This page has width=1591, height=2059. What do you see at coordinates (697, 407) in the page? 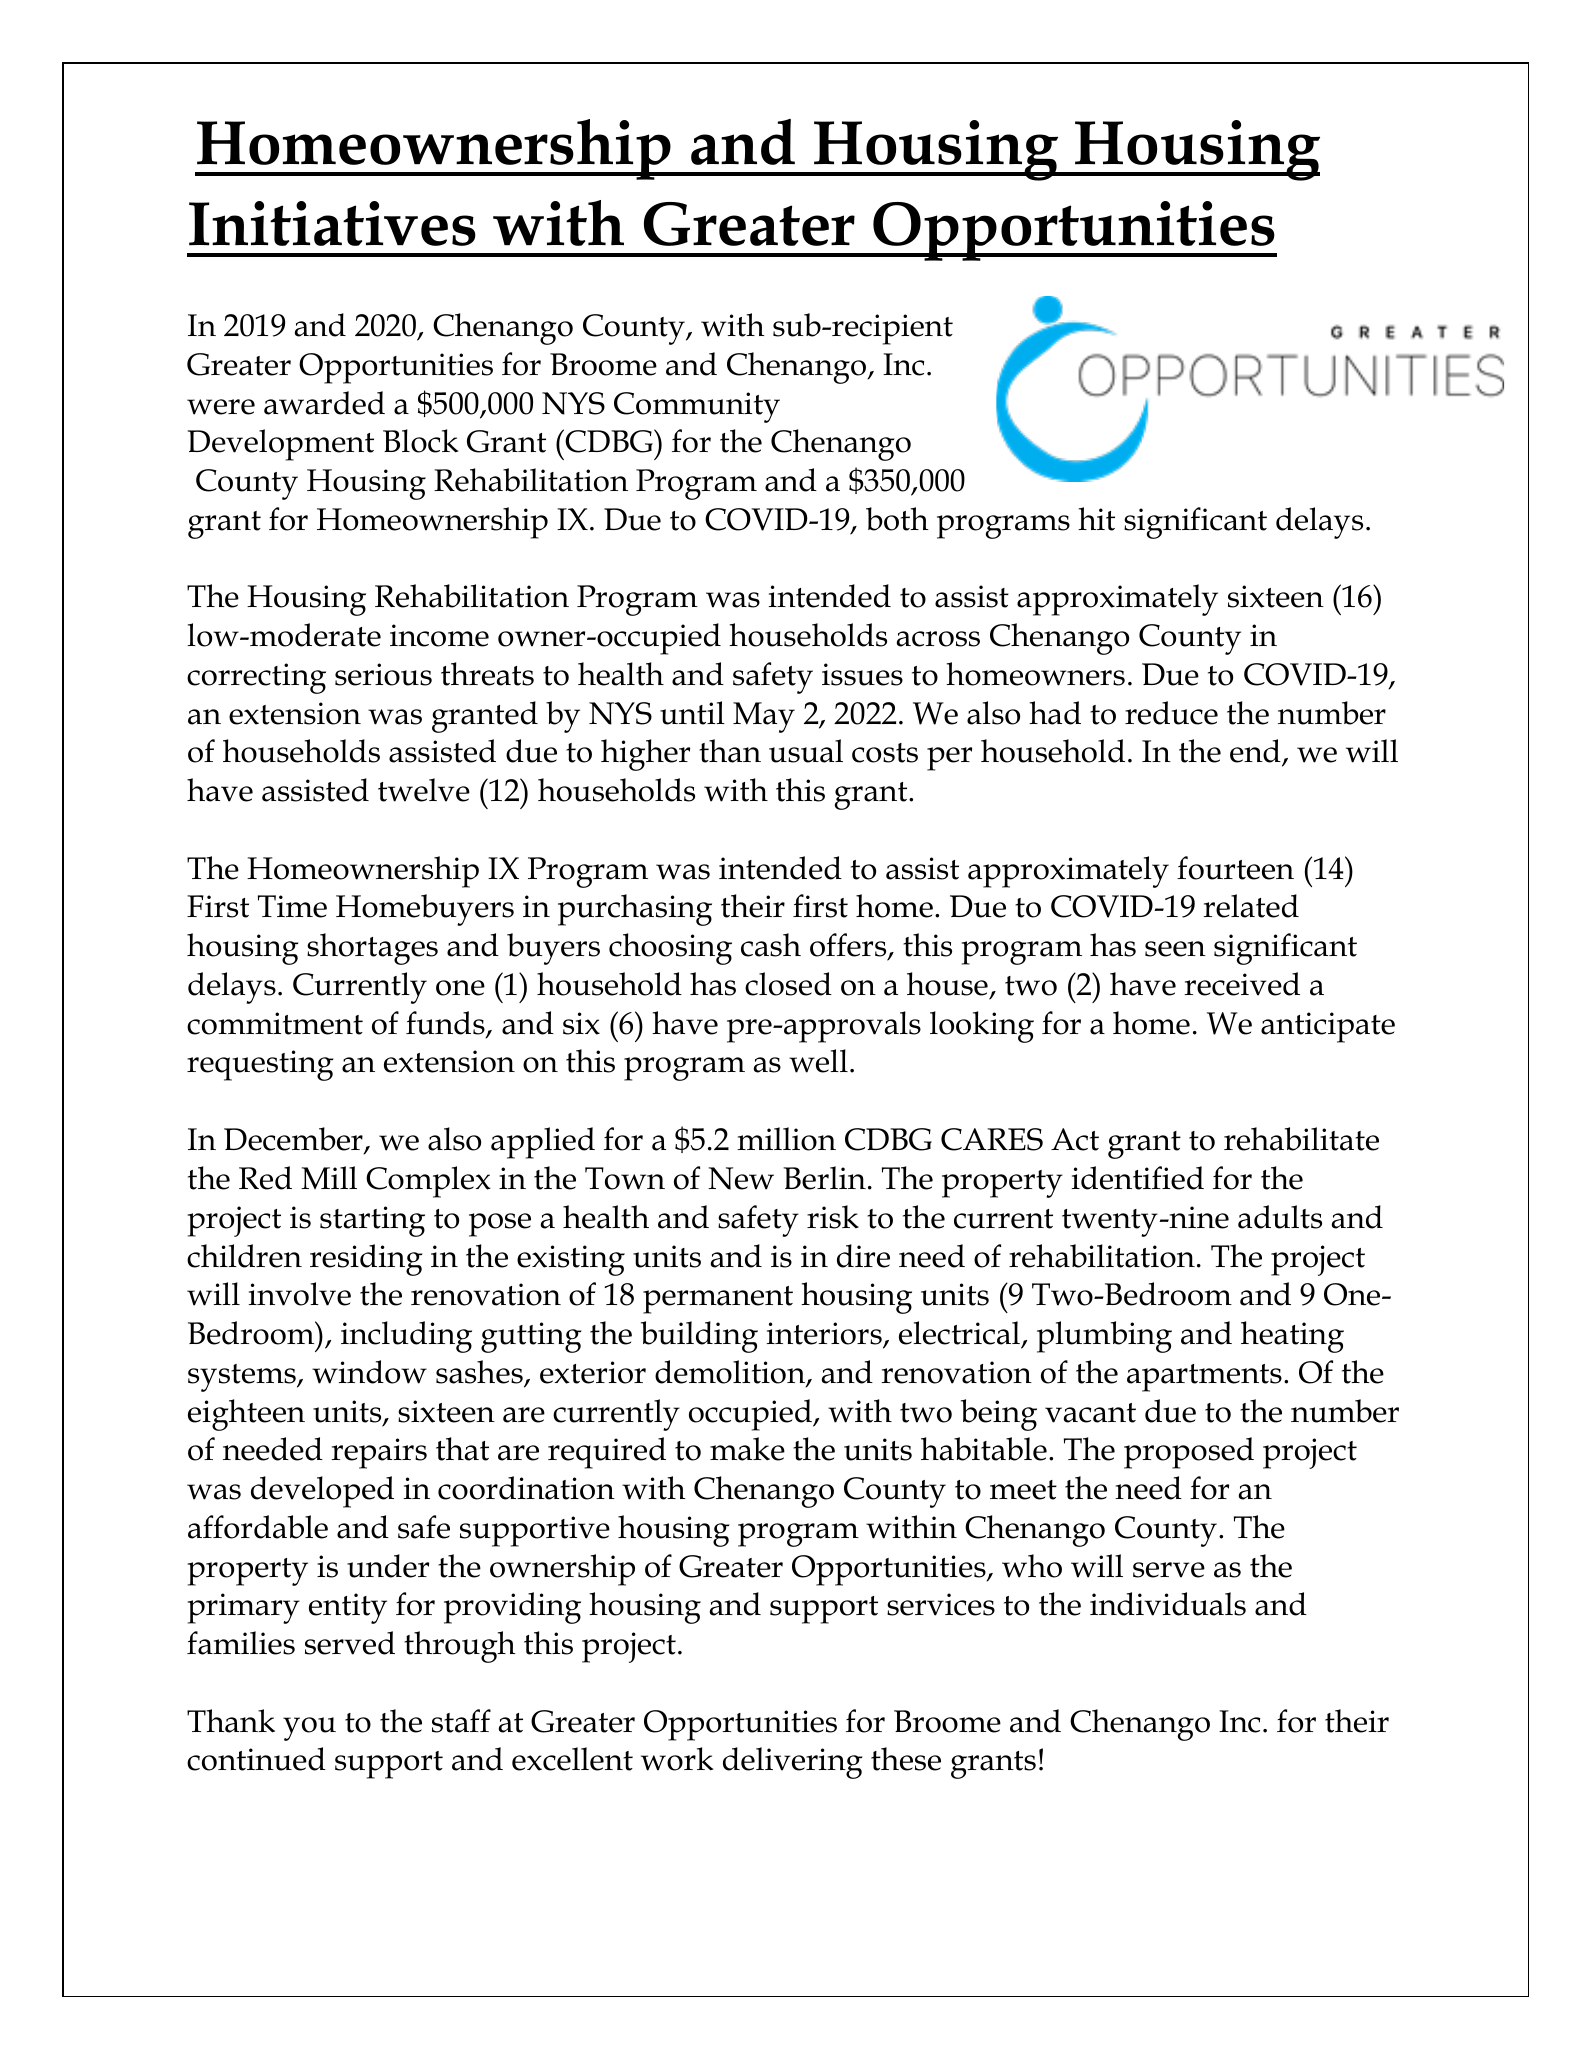
I see `Community` at bounding box center [697, 407].
